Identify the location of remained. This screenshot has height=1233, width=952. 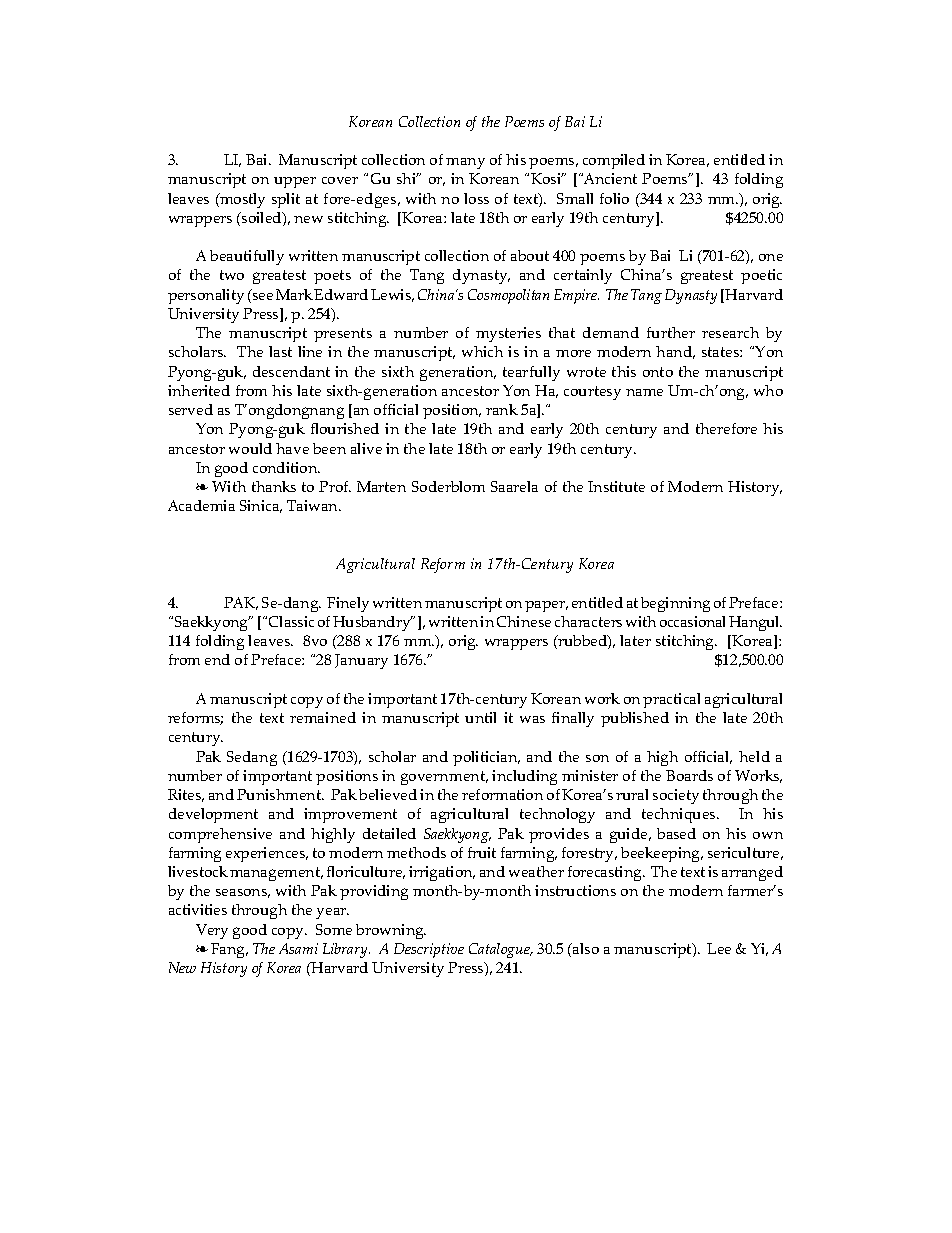
(323, 717).
